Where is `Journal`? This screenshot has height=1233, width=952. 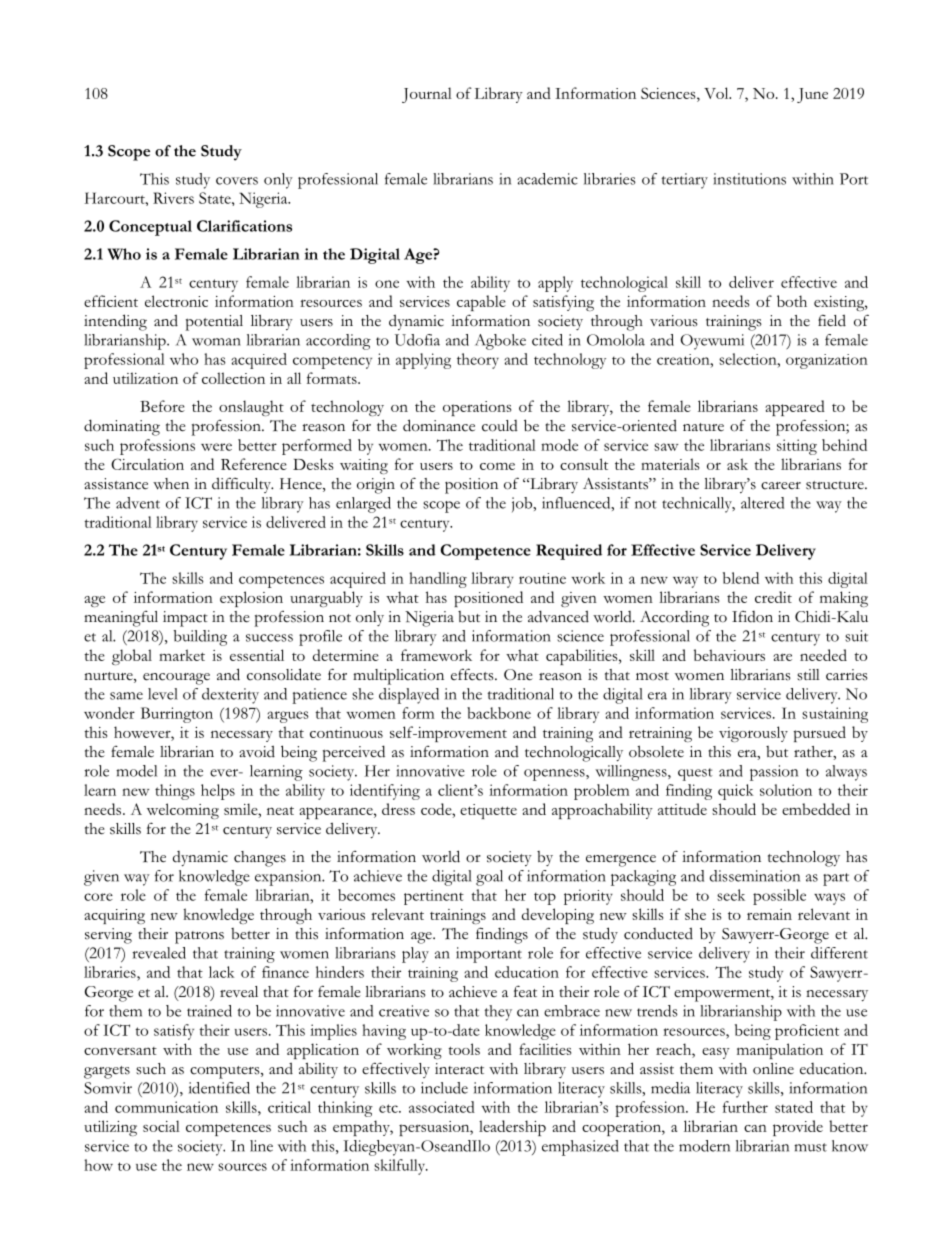 Journal is located at coordinates (427, 95).
